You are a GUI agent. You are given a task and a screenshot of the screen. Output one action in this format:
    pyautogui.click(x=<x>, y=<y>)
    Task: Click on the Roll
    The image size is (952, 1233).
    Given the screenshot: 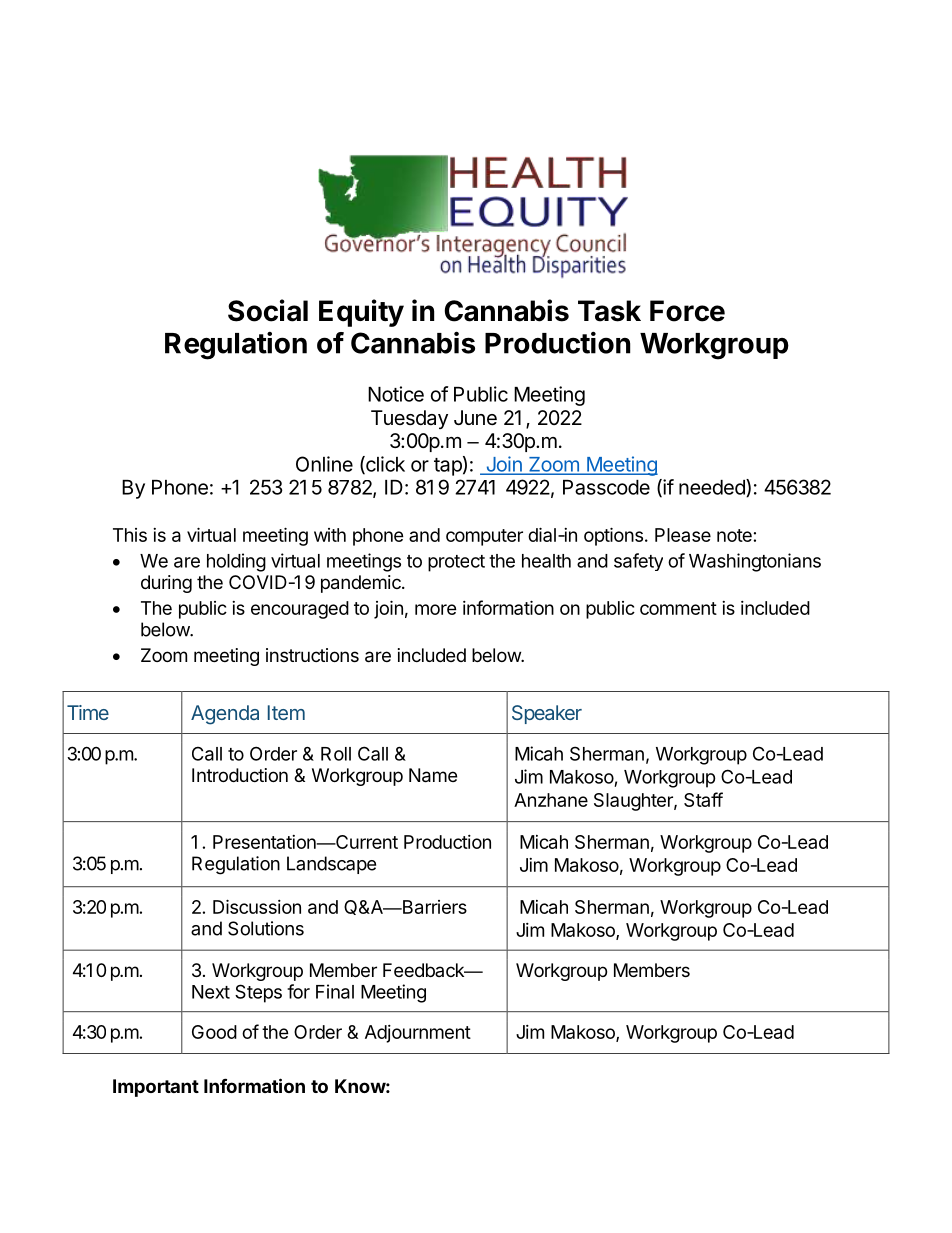 What is the action you would take?
    pyautogui.click(x=336, y=754)
